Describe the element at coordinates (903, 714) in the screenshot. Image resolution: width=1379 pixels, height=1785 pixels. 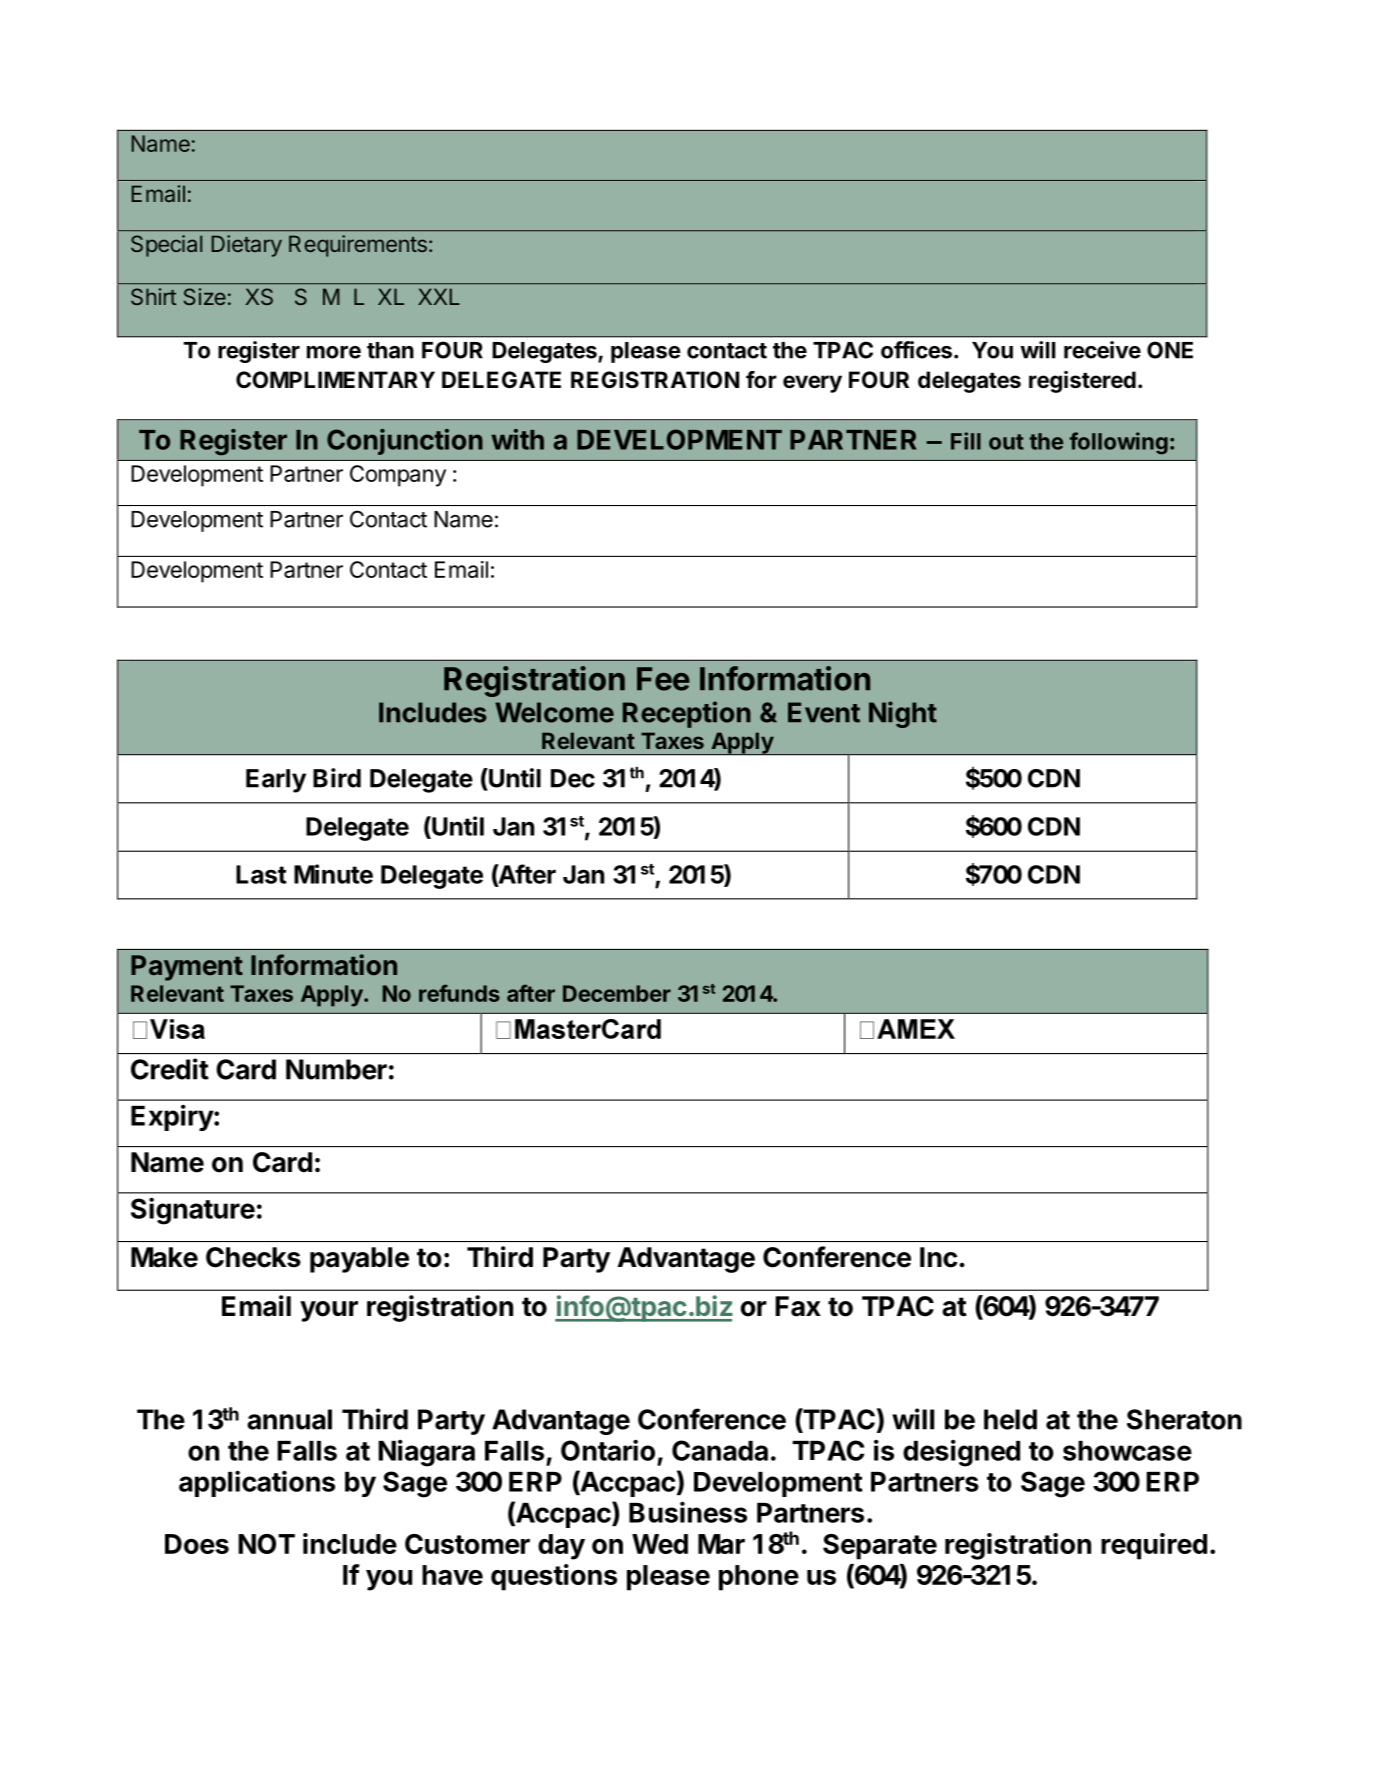
I see `Night` at that location.
